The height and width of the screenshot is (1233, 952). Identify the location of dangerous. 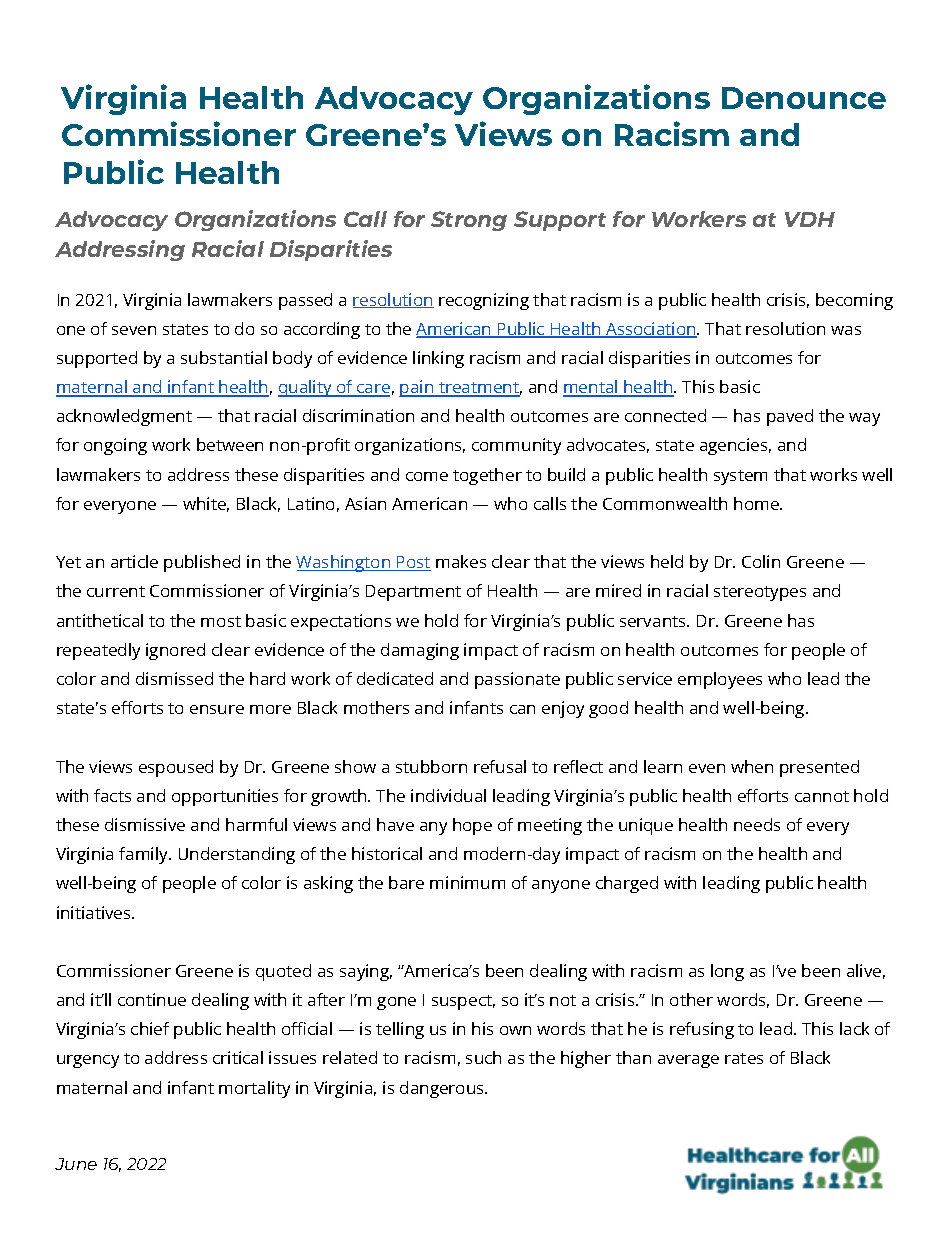
(443, 1089).
